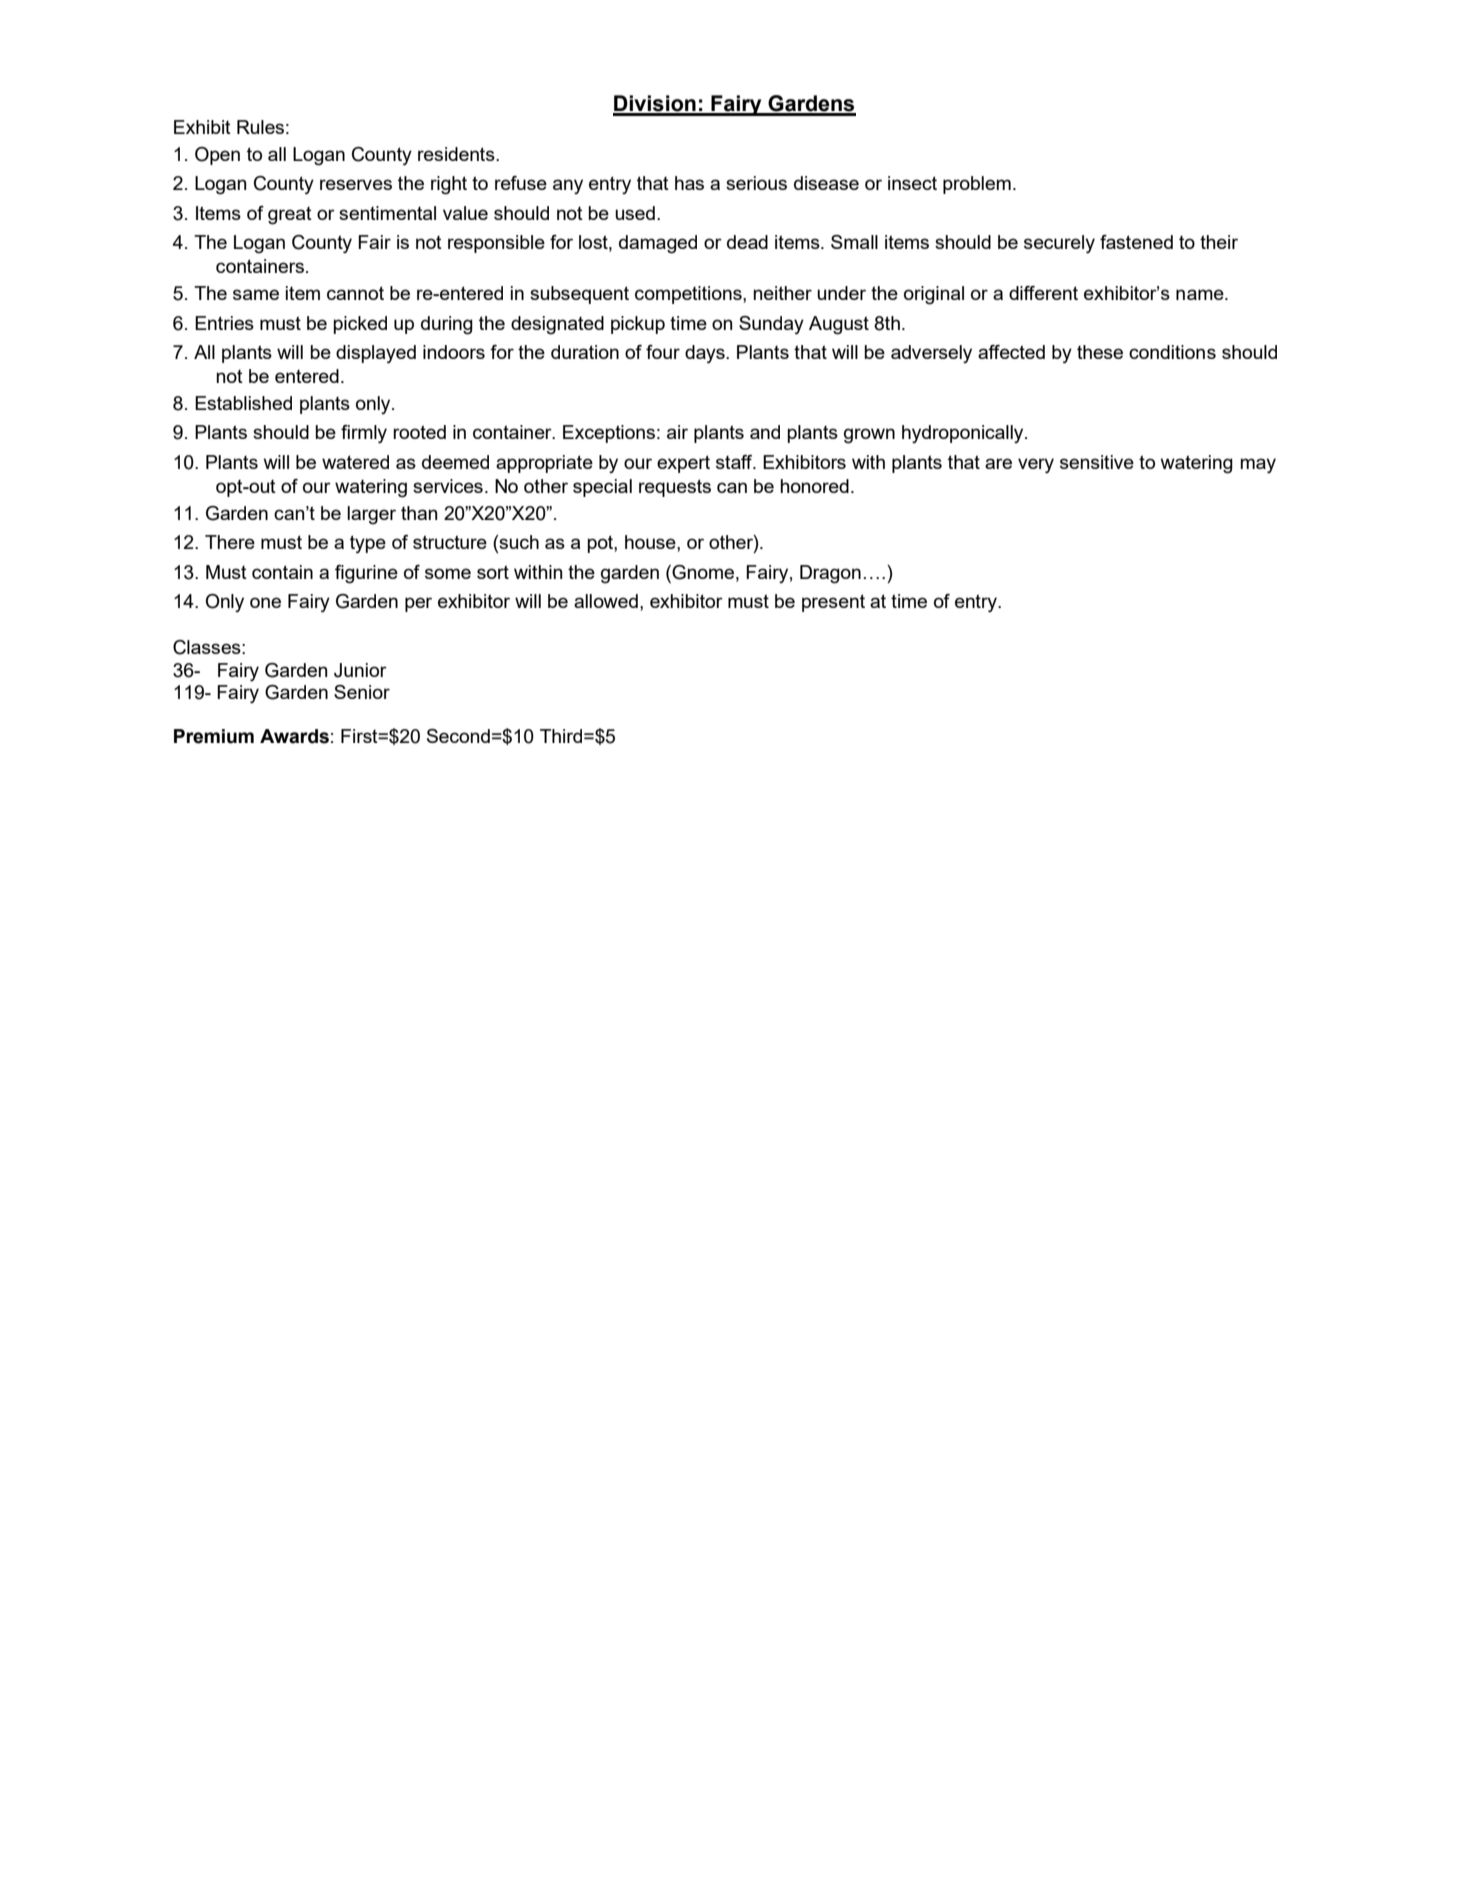  Describe the element at coordinates (833, 603) in the page. I see `present` at that location.
